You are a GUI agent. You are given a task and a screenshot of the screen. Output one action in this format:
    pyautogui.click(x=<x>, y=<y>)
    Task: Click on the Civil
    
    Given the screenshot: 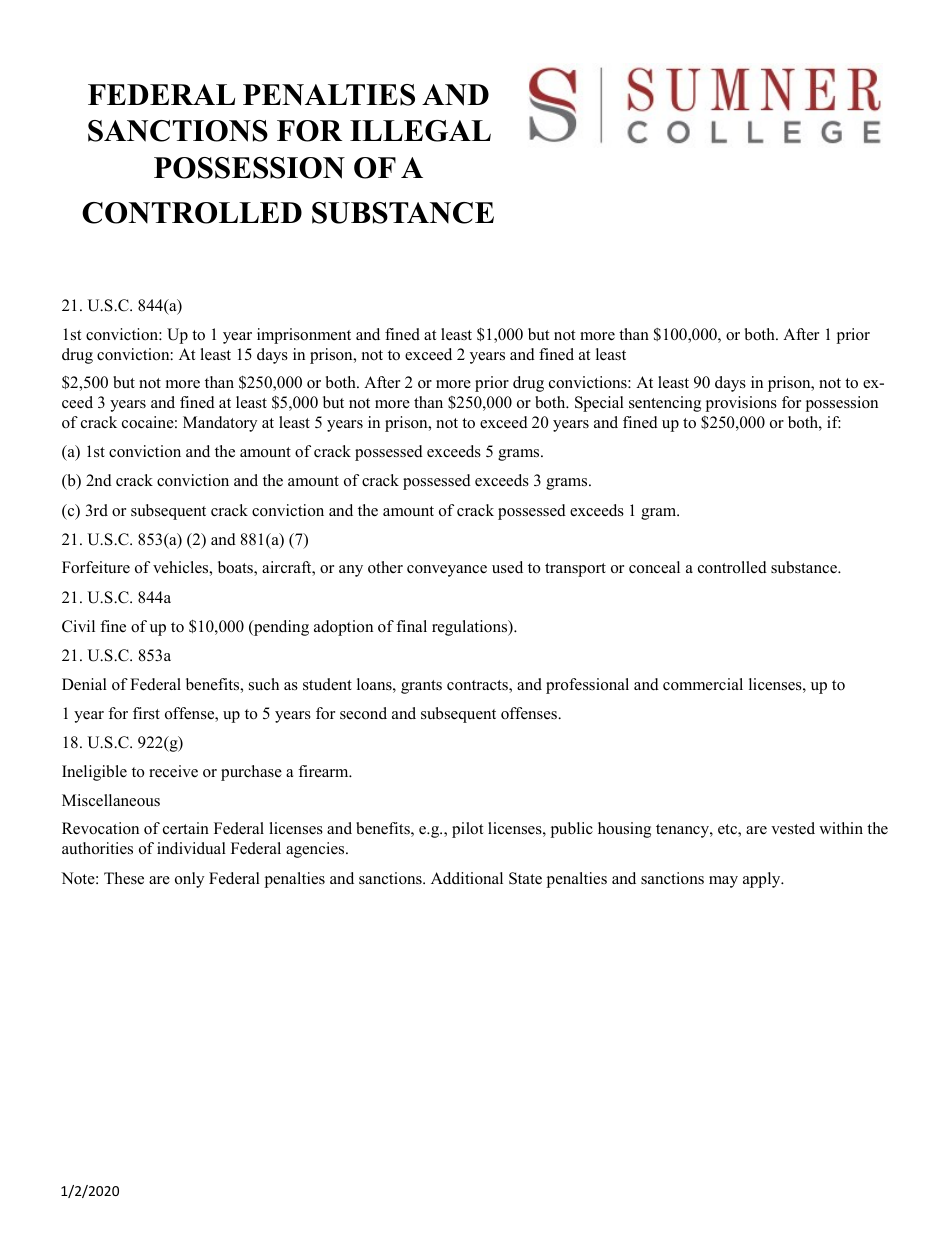 What is the action you would take?
    pyautogui.click(x=78, y=626)
